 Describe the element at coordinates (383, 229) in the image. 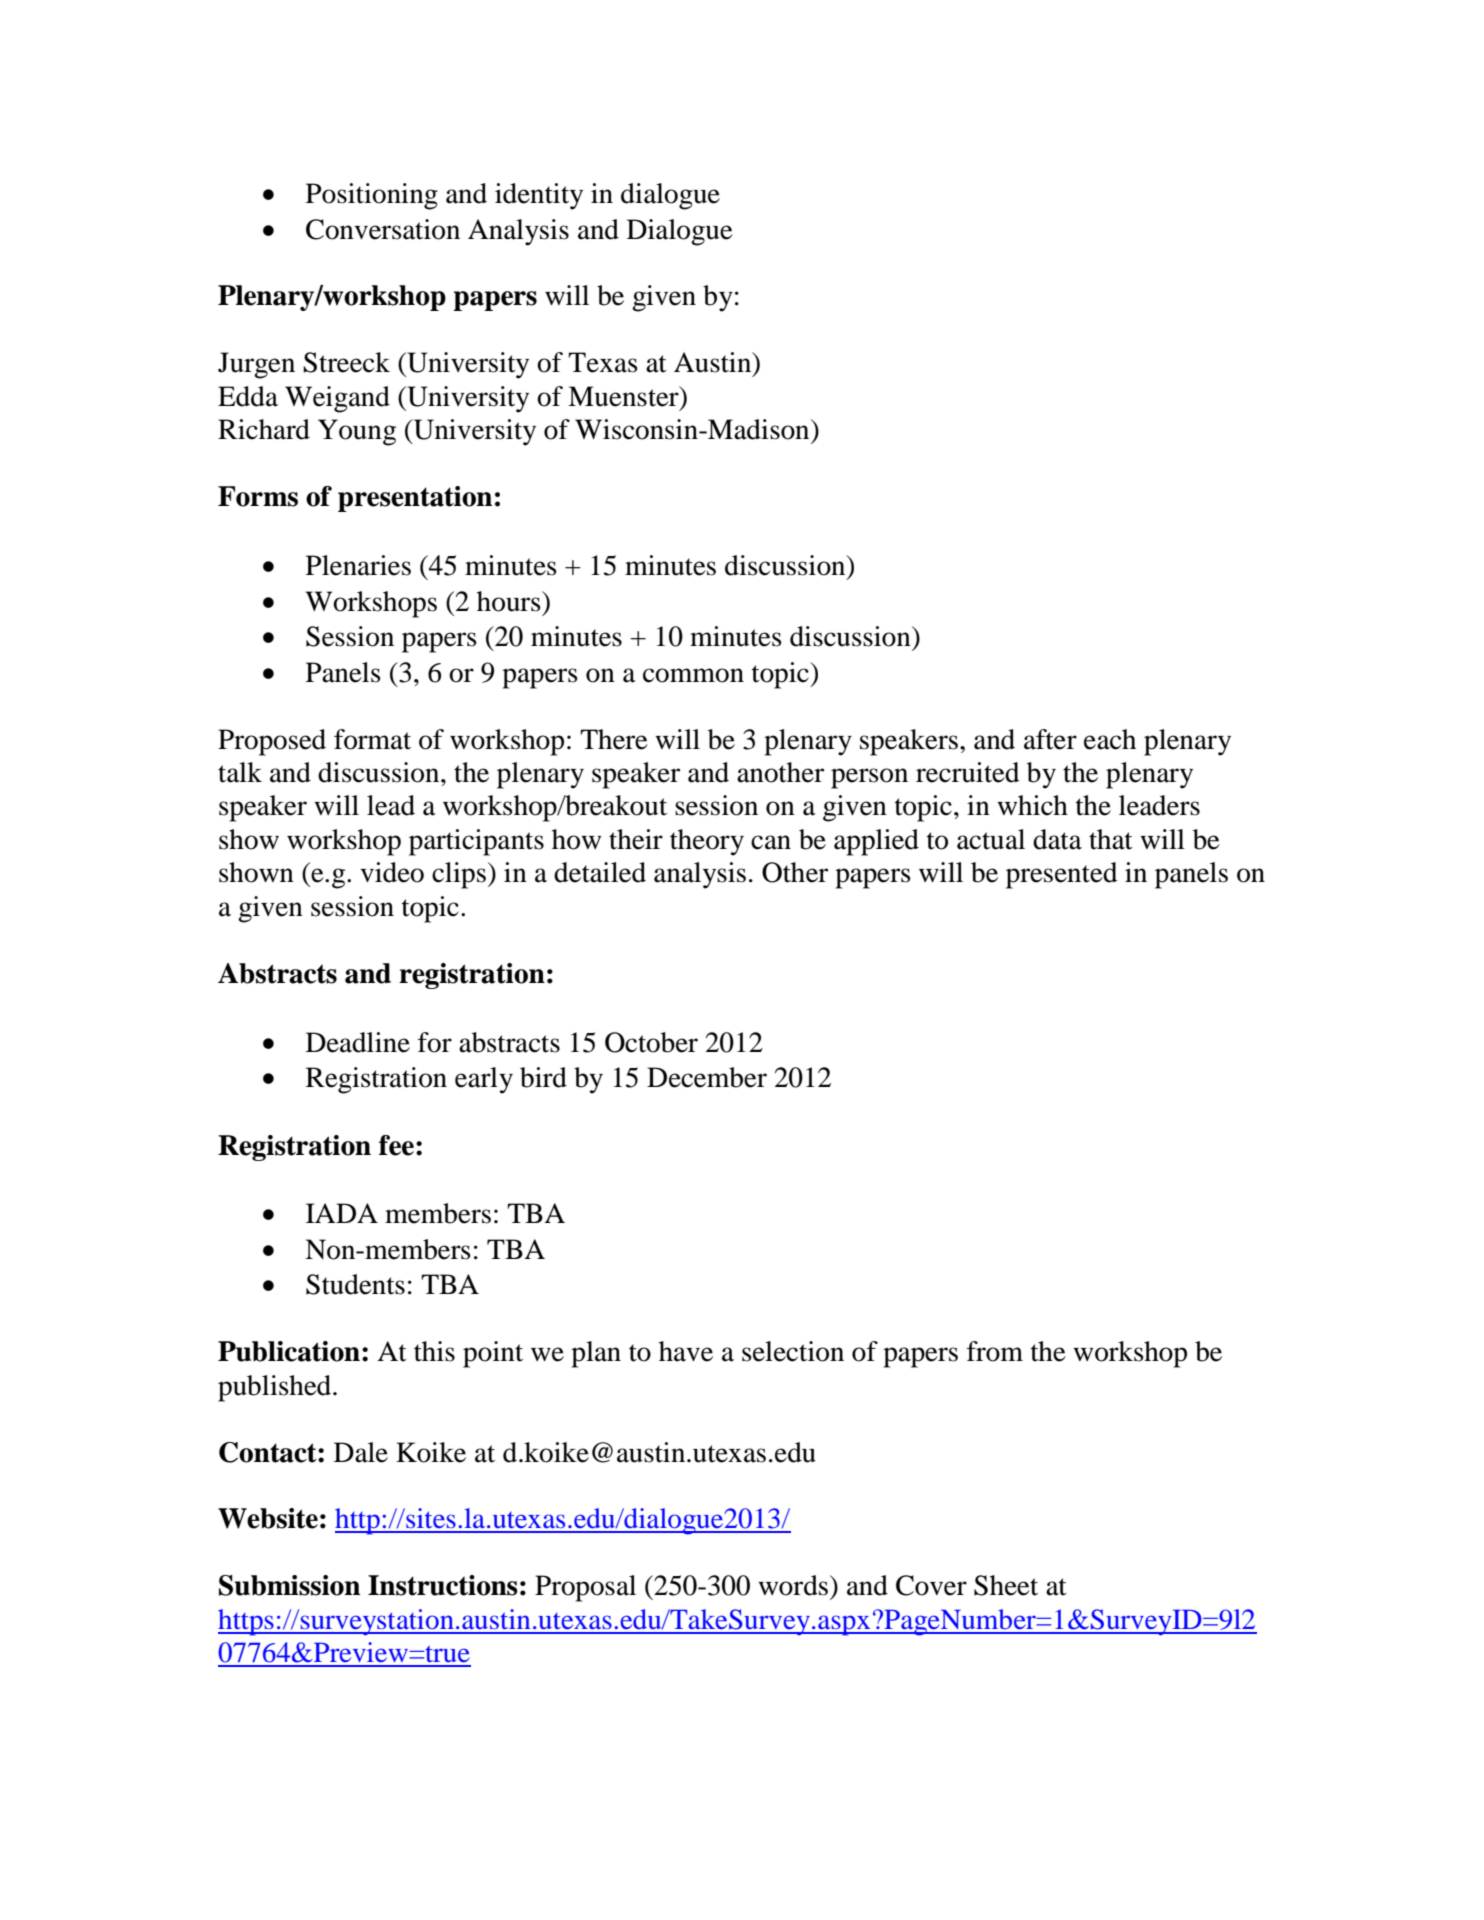

I see `Conversation` at that location.
